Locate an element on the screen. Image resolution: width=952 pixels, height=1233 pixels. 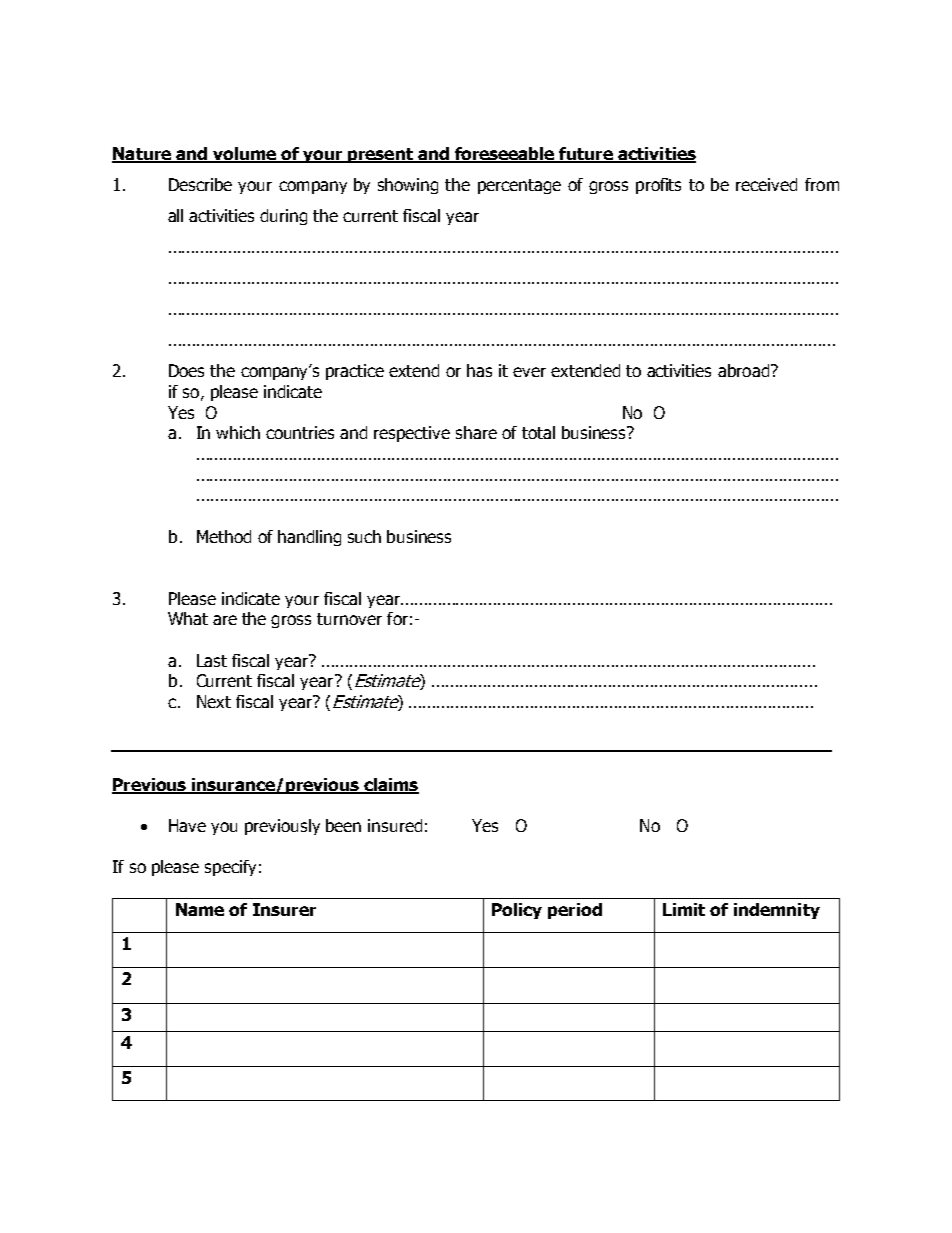
Method is located at coordinates (224, 536).
